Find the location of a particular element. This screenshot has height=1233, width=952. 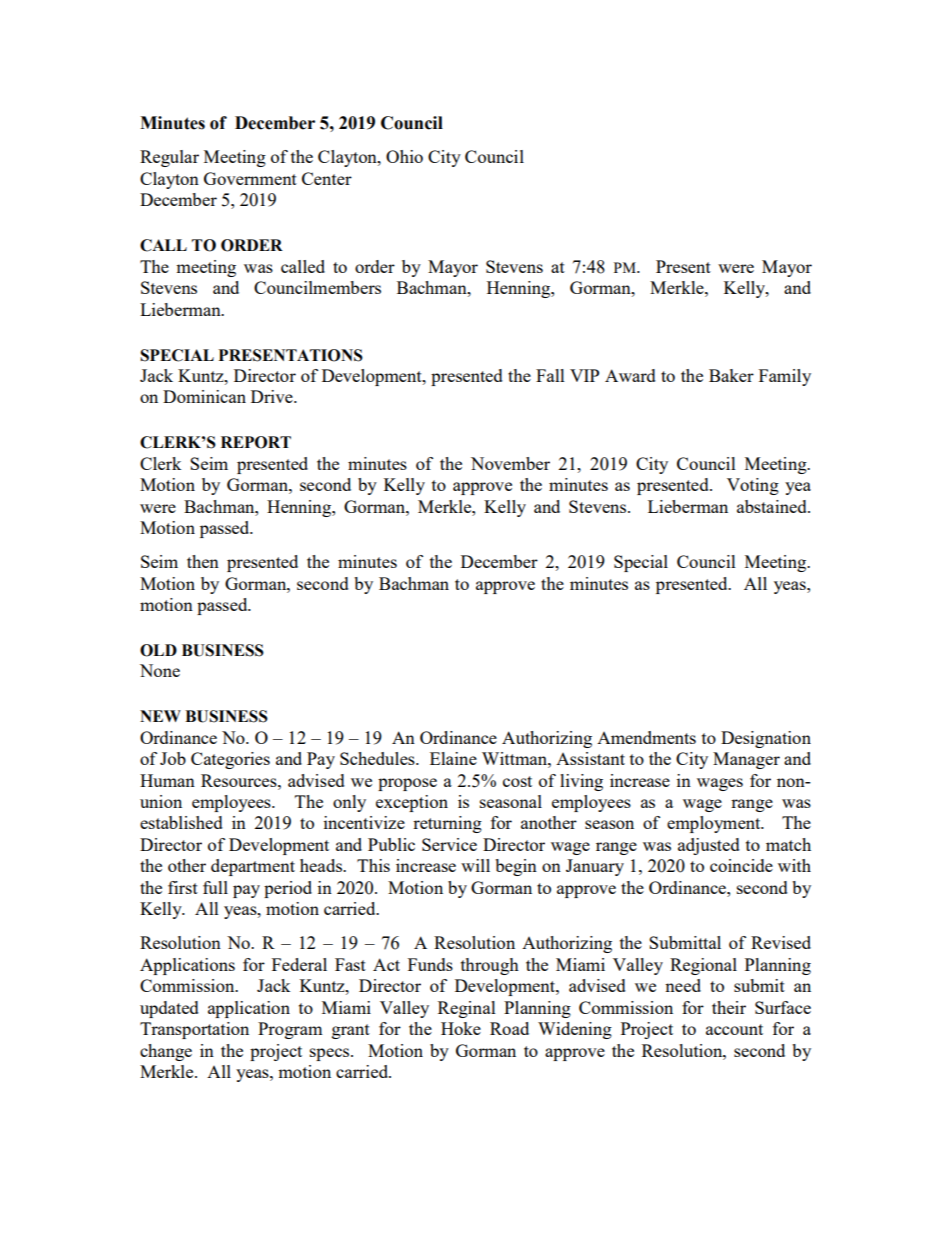

Ohio is located at coordinates (404, 156).
